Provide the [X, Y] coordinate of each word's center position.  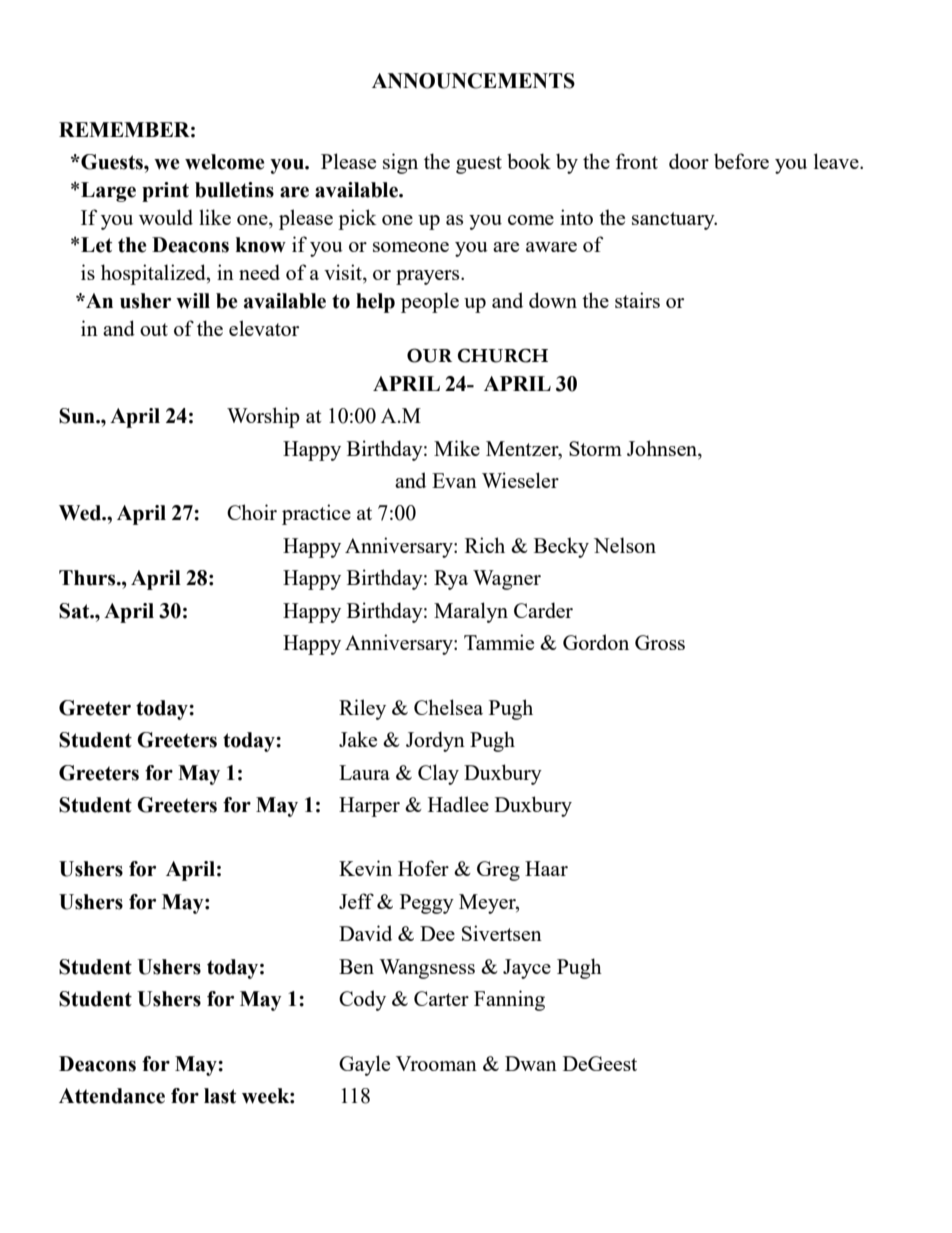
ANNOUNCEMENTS [473, 81]
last [220, 1096]
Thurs [88, 578]
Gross [660, 642]
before [741, 161]
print [165, 192]
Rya [451, 580]
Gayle [364, 1065]
